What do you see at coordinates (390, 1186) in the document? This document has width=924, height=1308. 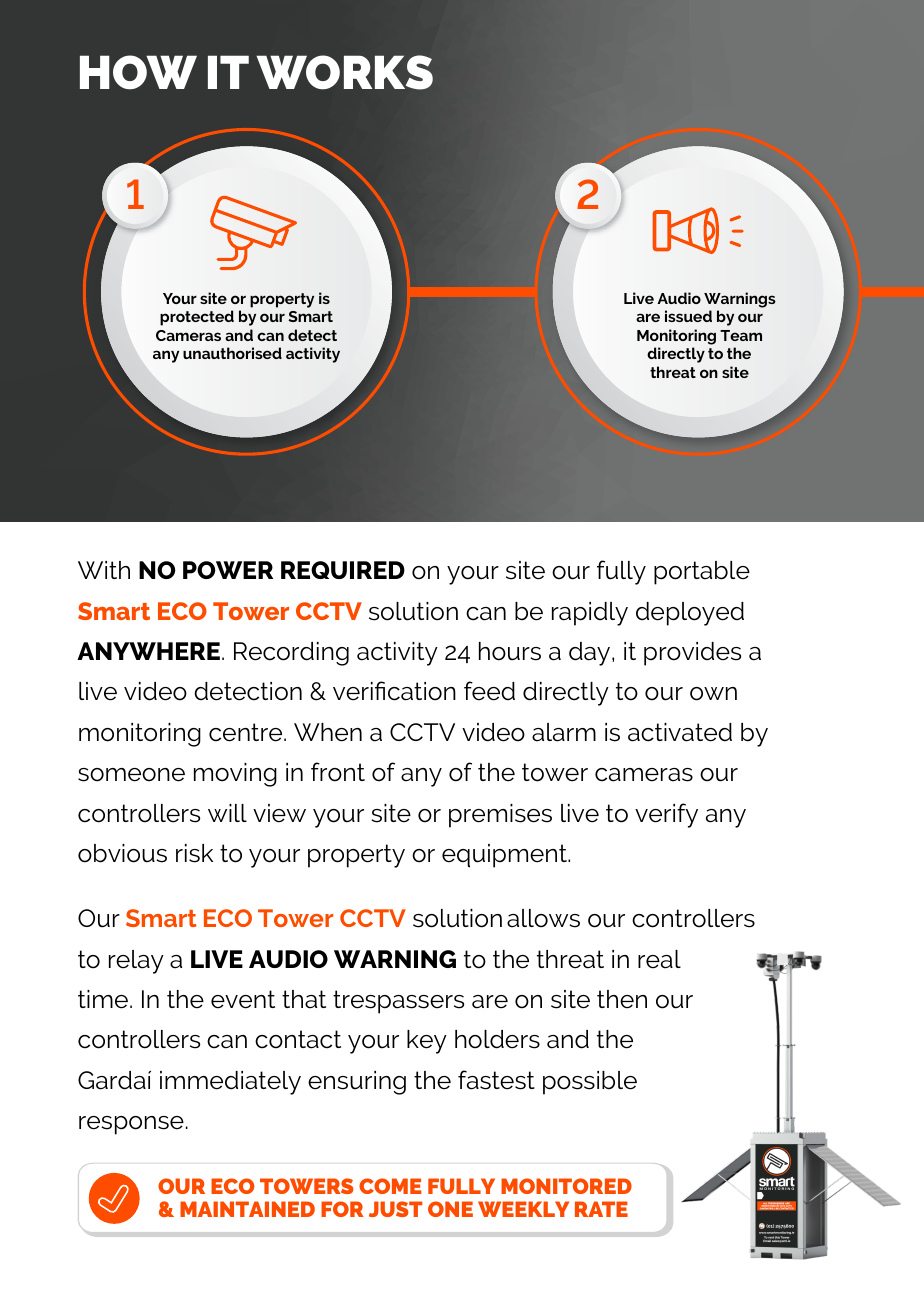 I see `COME` at bounding box center [390, 1186].
